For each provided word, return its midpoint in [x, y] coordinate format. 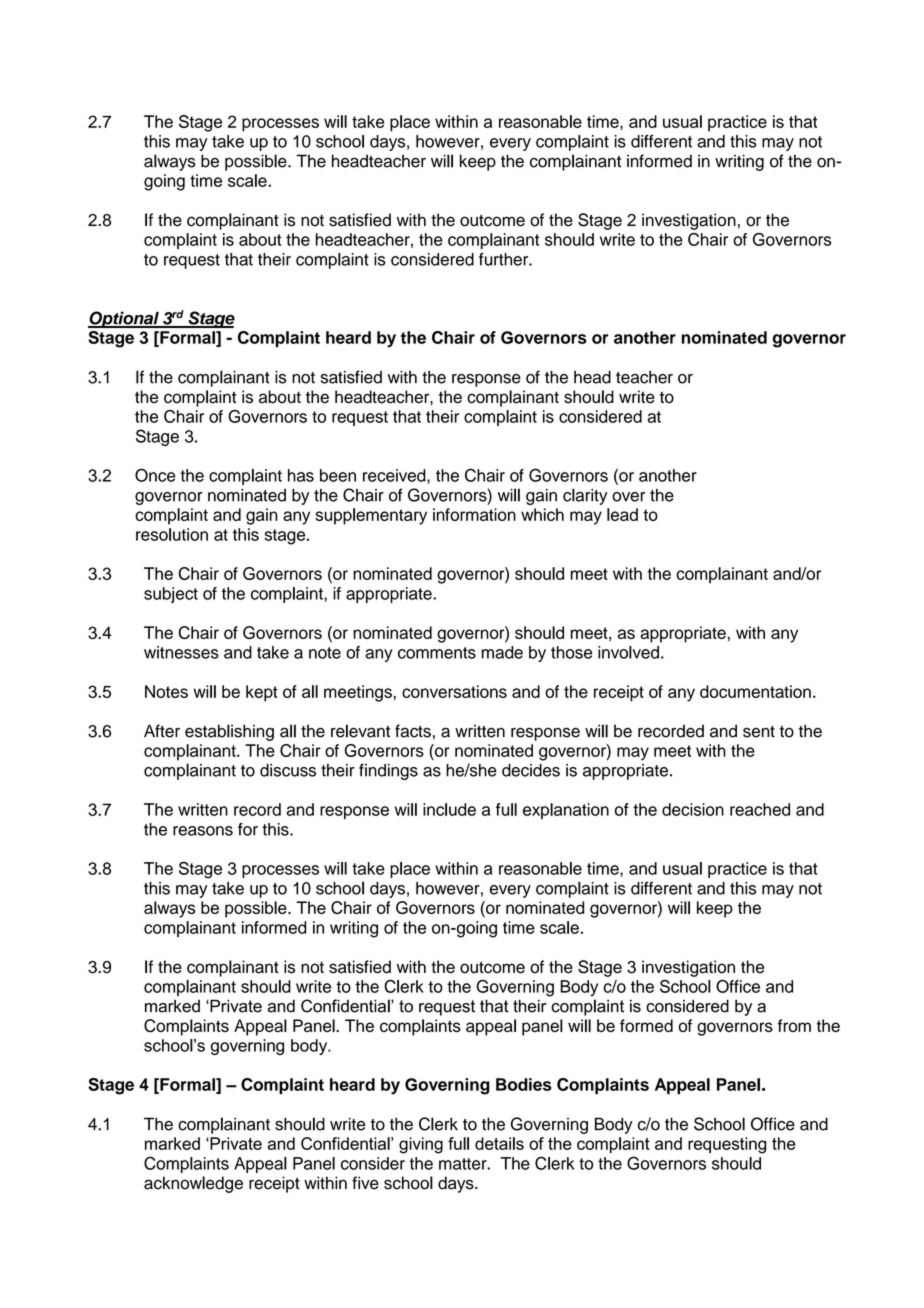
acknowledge [193, 1184]
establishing [229, 732]
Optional [124, 319]
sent [759, 732]
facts [413, 731]
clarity [585, 496]
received [395, 476]
